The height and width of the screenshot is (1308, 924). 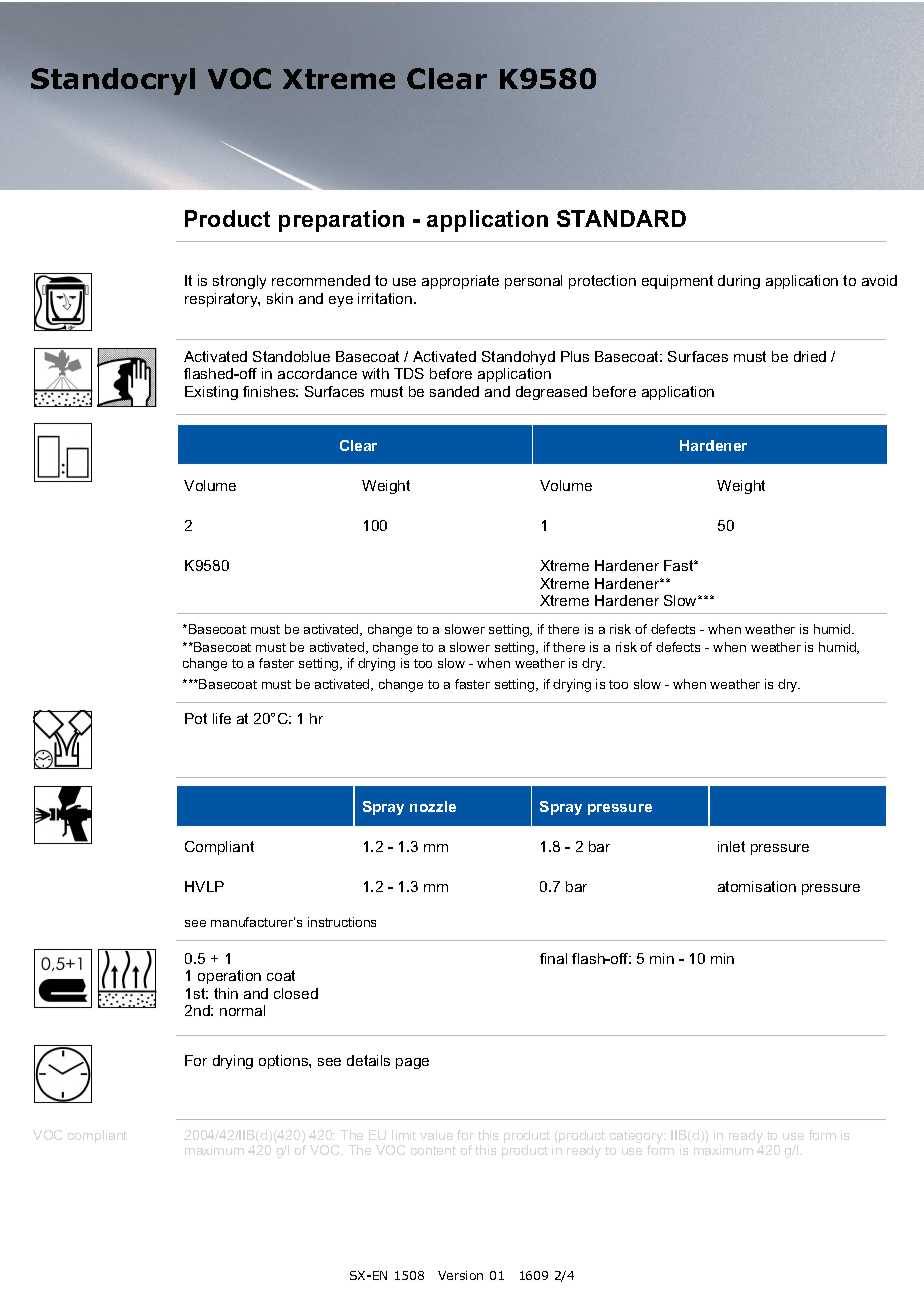 What do you see at coordinates (412, 1063) in the screenshot?
I see `page` at bounding box center [412, 1063].
